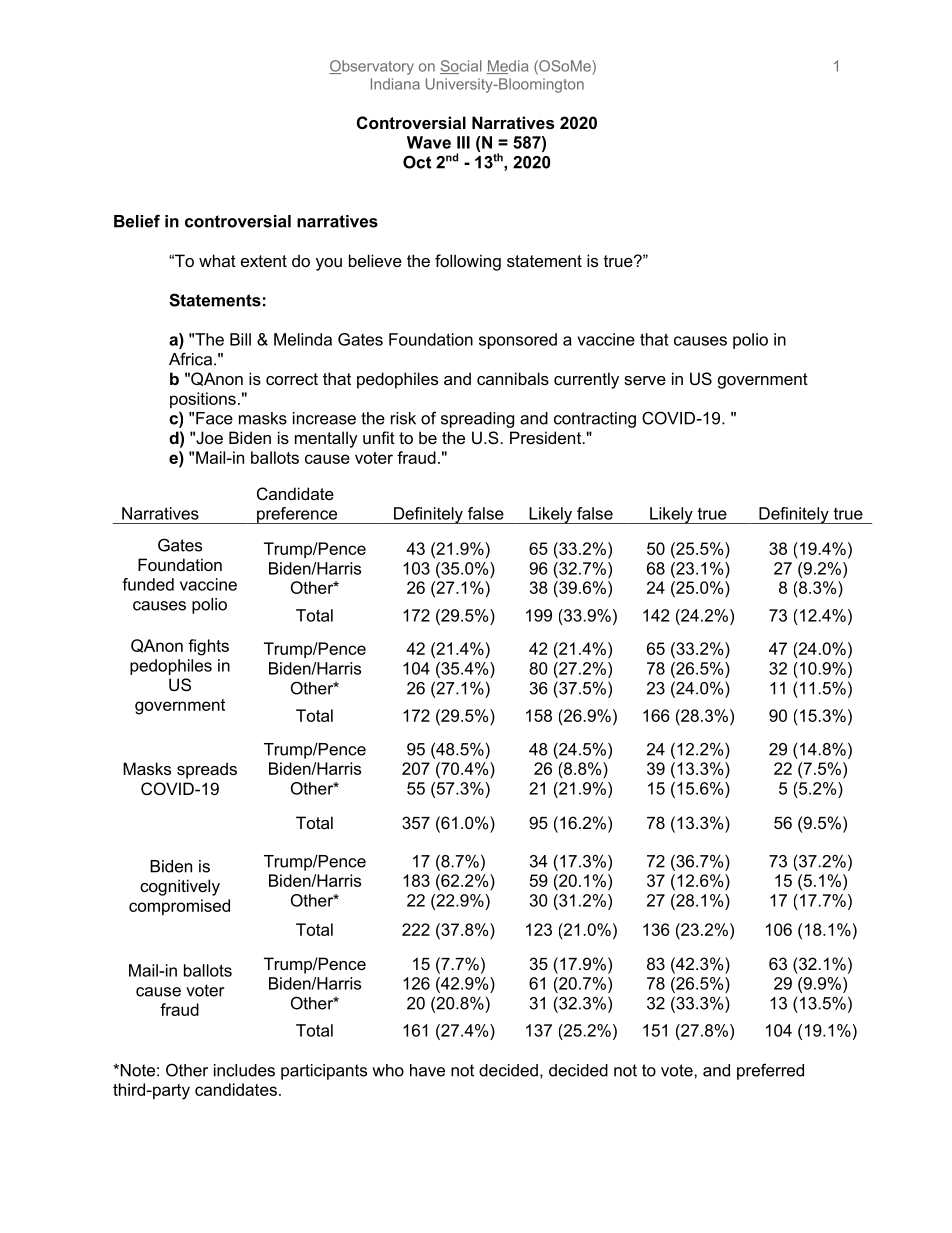 The height and width of the screenshot is (1233, 952). Describe the element at coordinates (244, 1070) in the screenshot. I see `includes` at that location.
